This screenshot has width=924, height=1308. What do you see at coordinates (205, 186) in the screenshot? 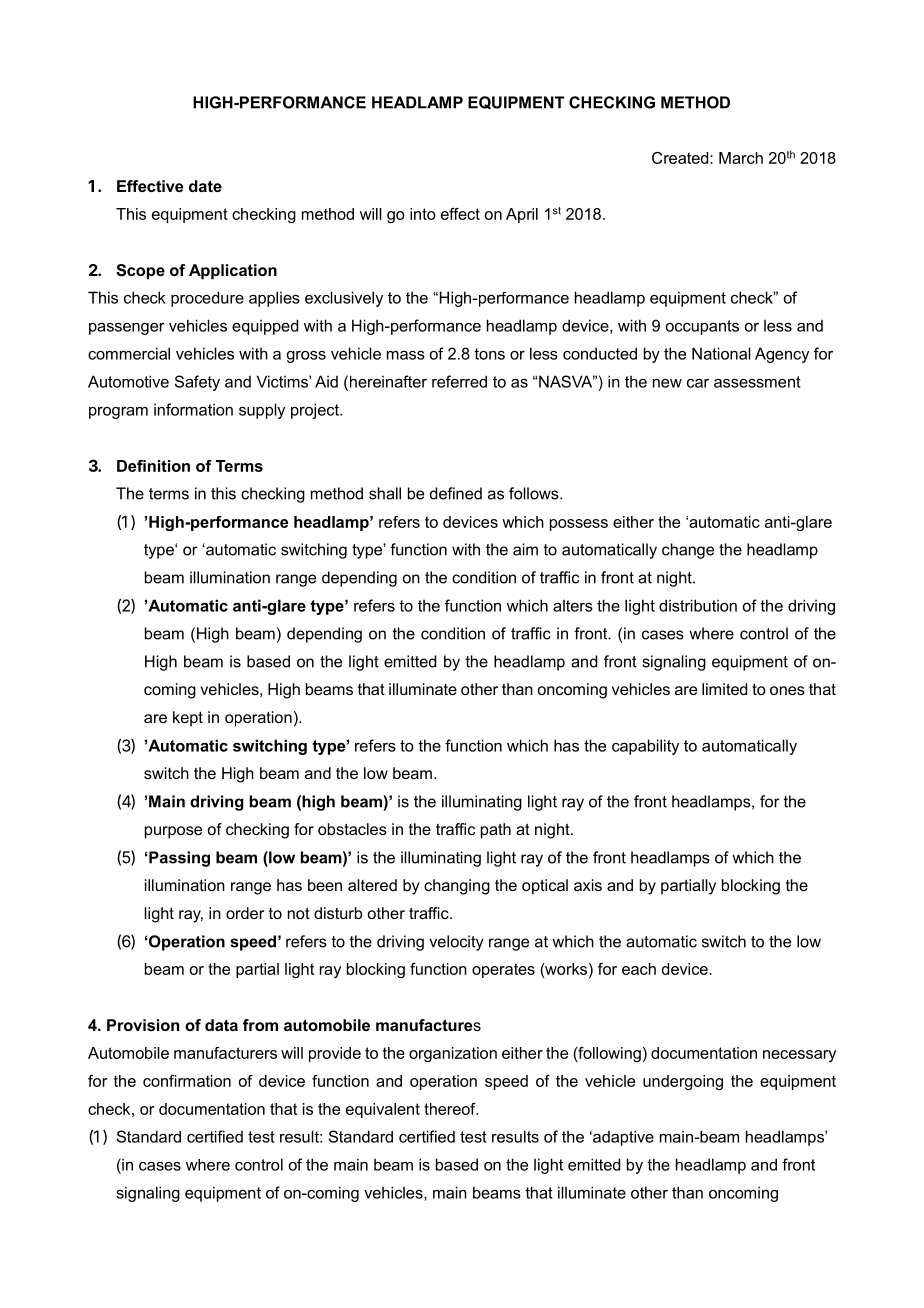
I see `date` at bounding box center [205, 186].
